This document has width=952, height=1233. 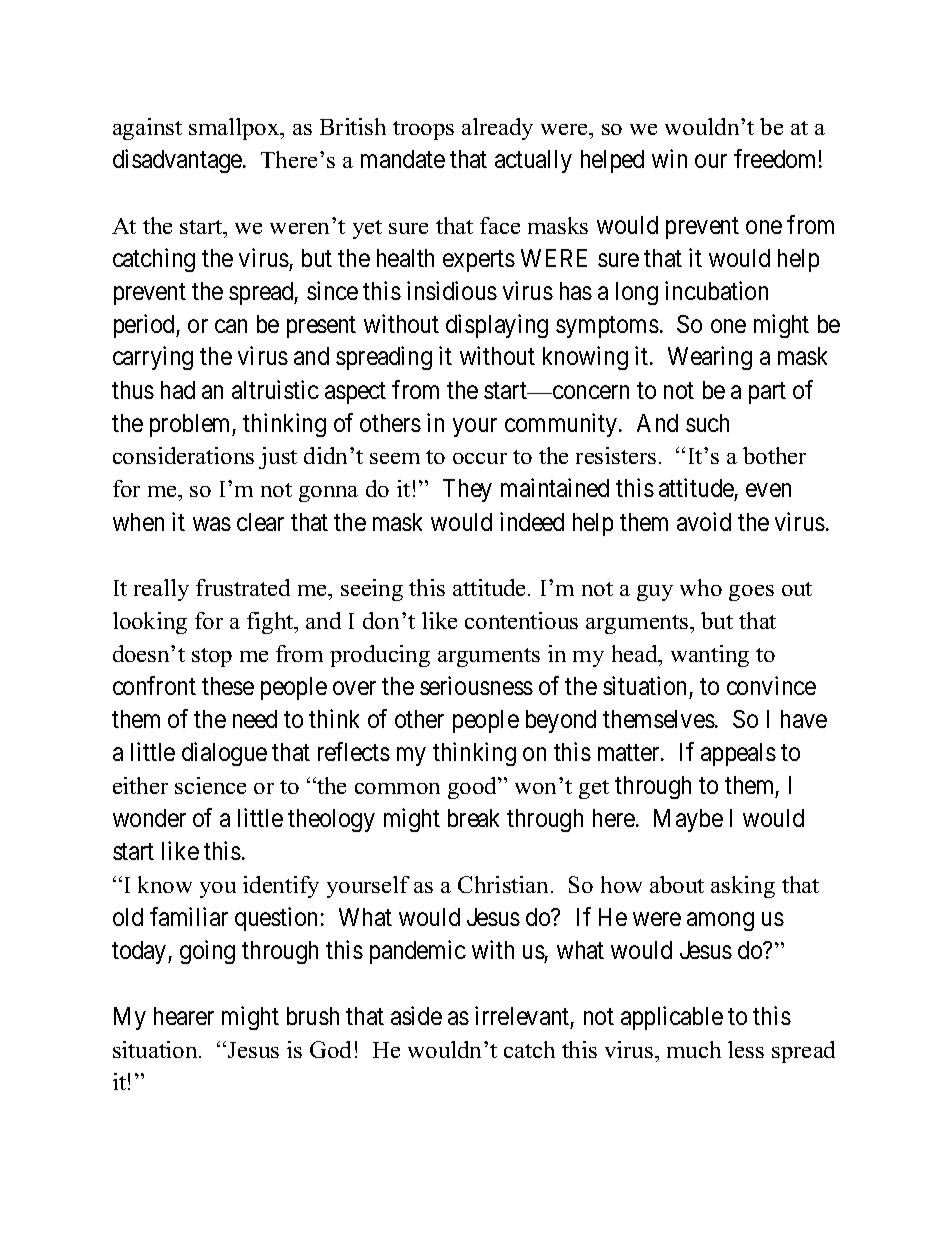 I want to click on disadvantage, so click(x=178, y=161).
